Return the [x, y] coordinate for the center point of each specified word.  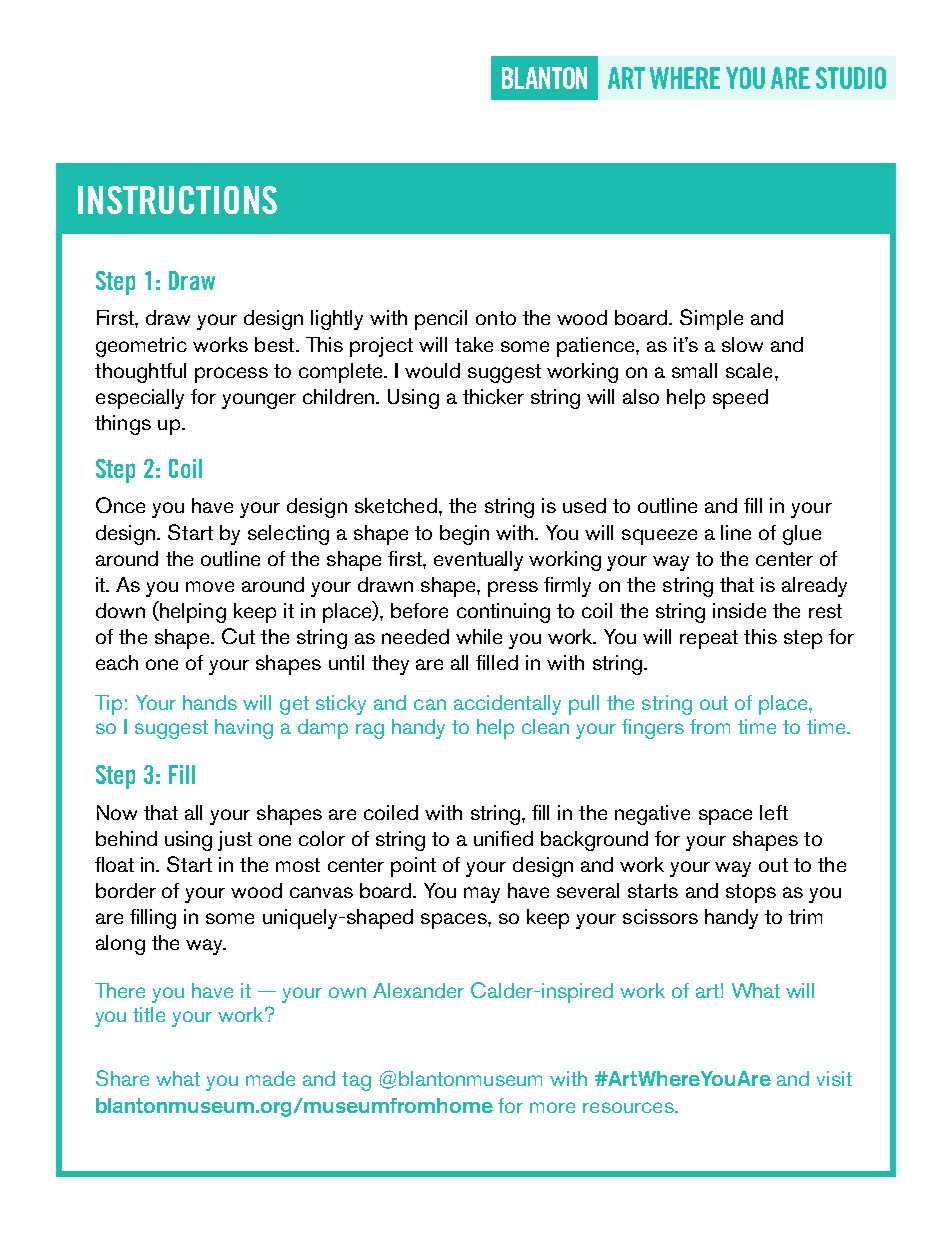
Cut [238, 636]
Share [122, 1078]
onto [496, 318]
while [479, 636]
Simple [711, 319]
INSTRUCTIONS [177, 200]
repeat [709, 639]
